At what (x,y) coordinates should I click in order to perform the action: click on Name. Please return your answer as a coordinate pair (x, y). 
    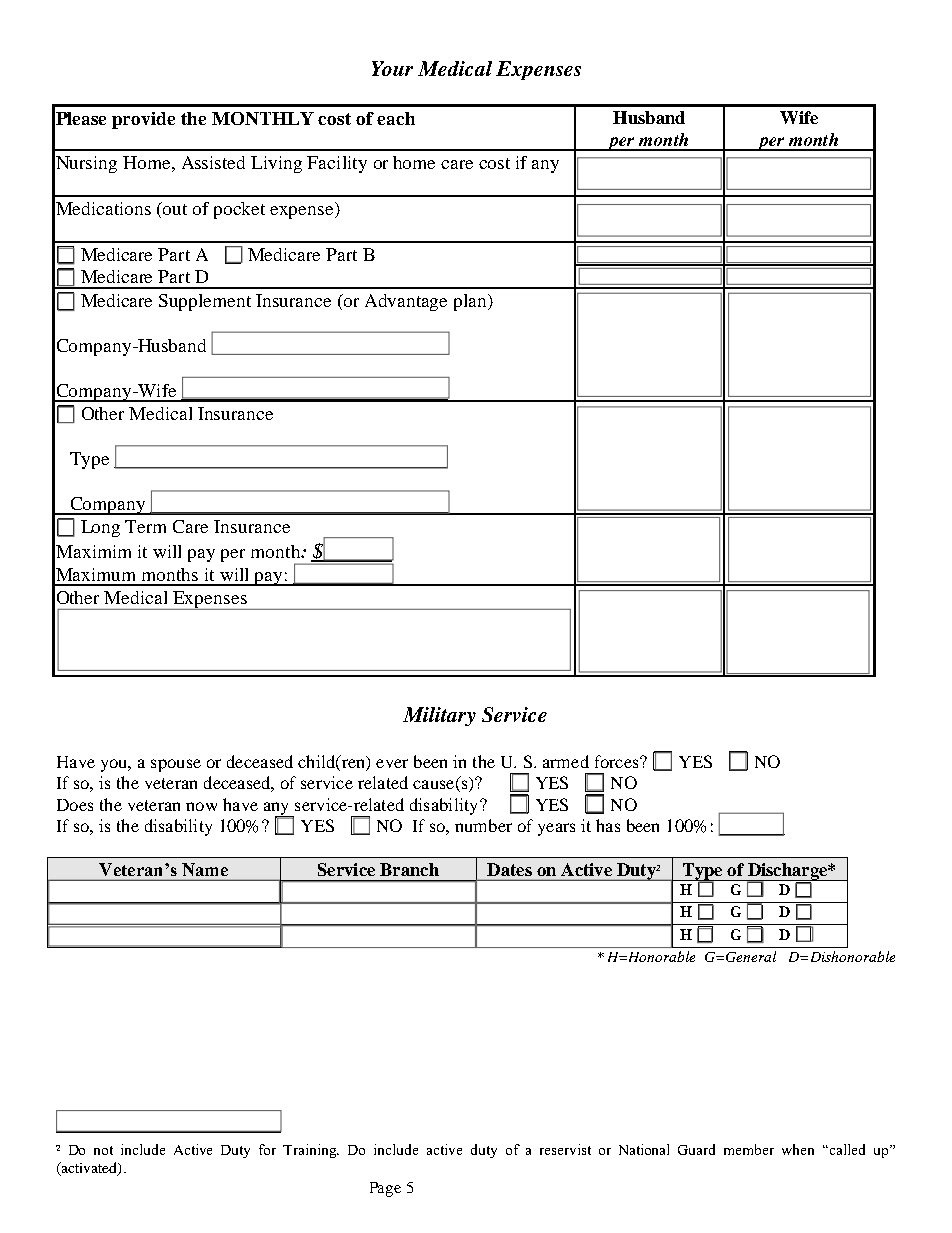
    Looking at the image, I should click on (205, 869).
